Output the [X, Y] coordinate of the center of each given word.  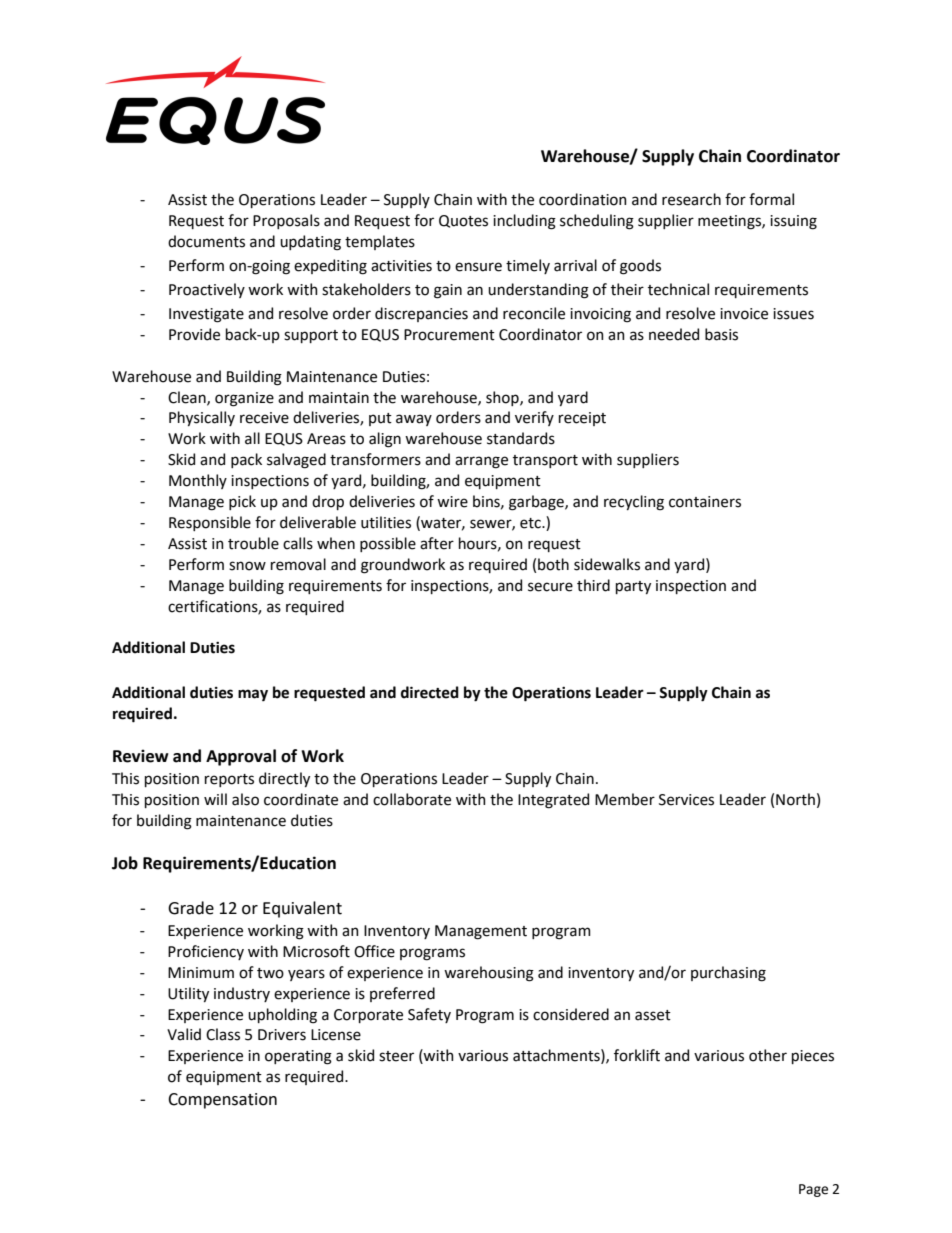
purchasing [728, 974]
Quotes [463, 221]
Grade [191, 908]
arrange [481, 462]
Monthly [198, 481]
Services [686, 800]
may [253, 695]
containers [705, 502]
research [691, 199]
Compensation [222, 1101]
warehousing [489, 974]
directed [430, 692]
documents [206, 241]
